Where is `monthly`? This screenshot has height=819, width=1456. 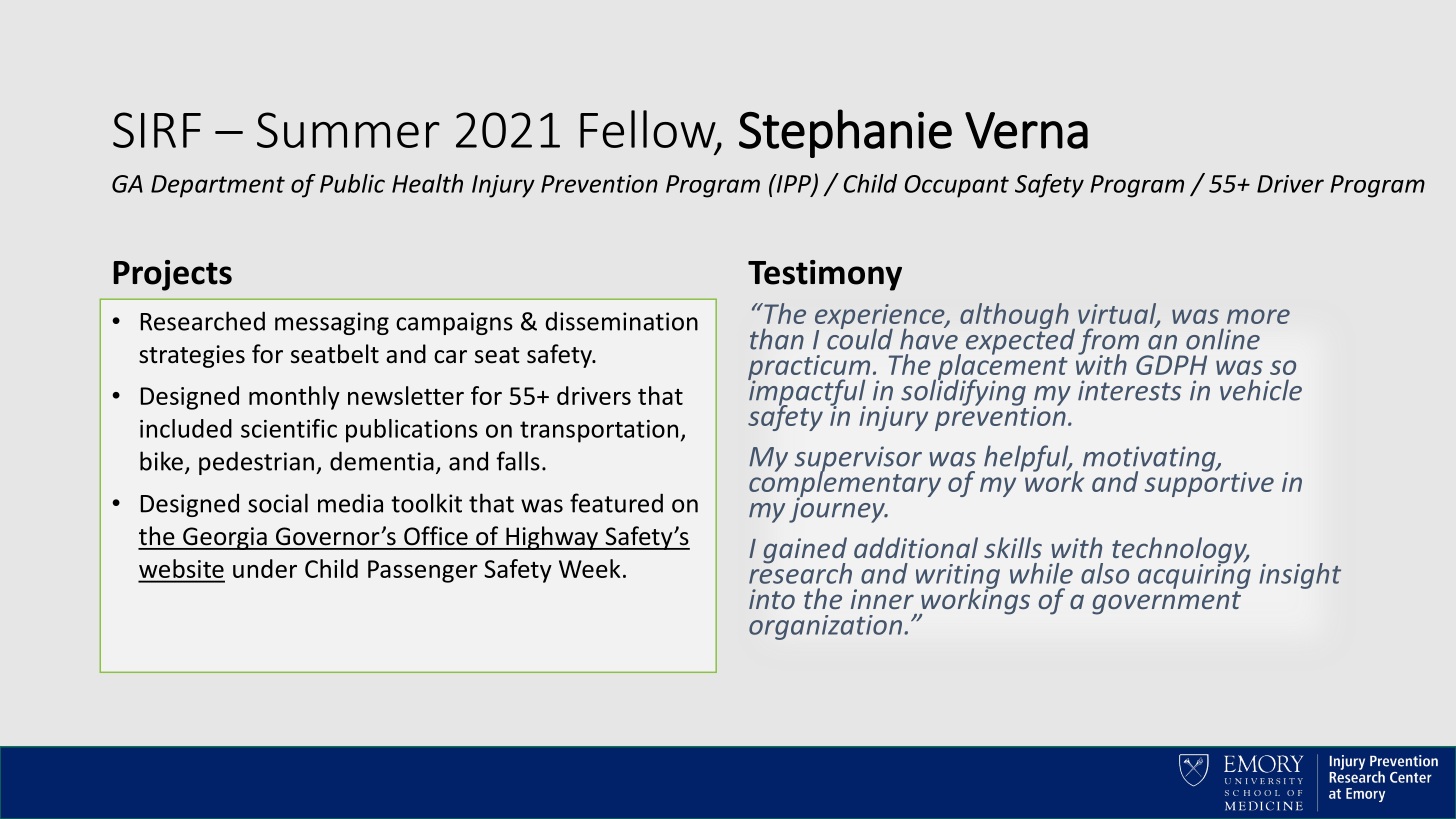 monthly is located at coordinates (294, 398).
